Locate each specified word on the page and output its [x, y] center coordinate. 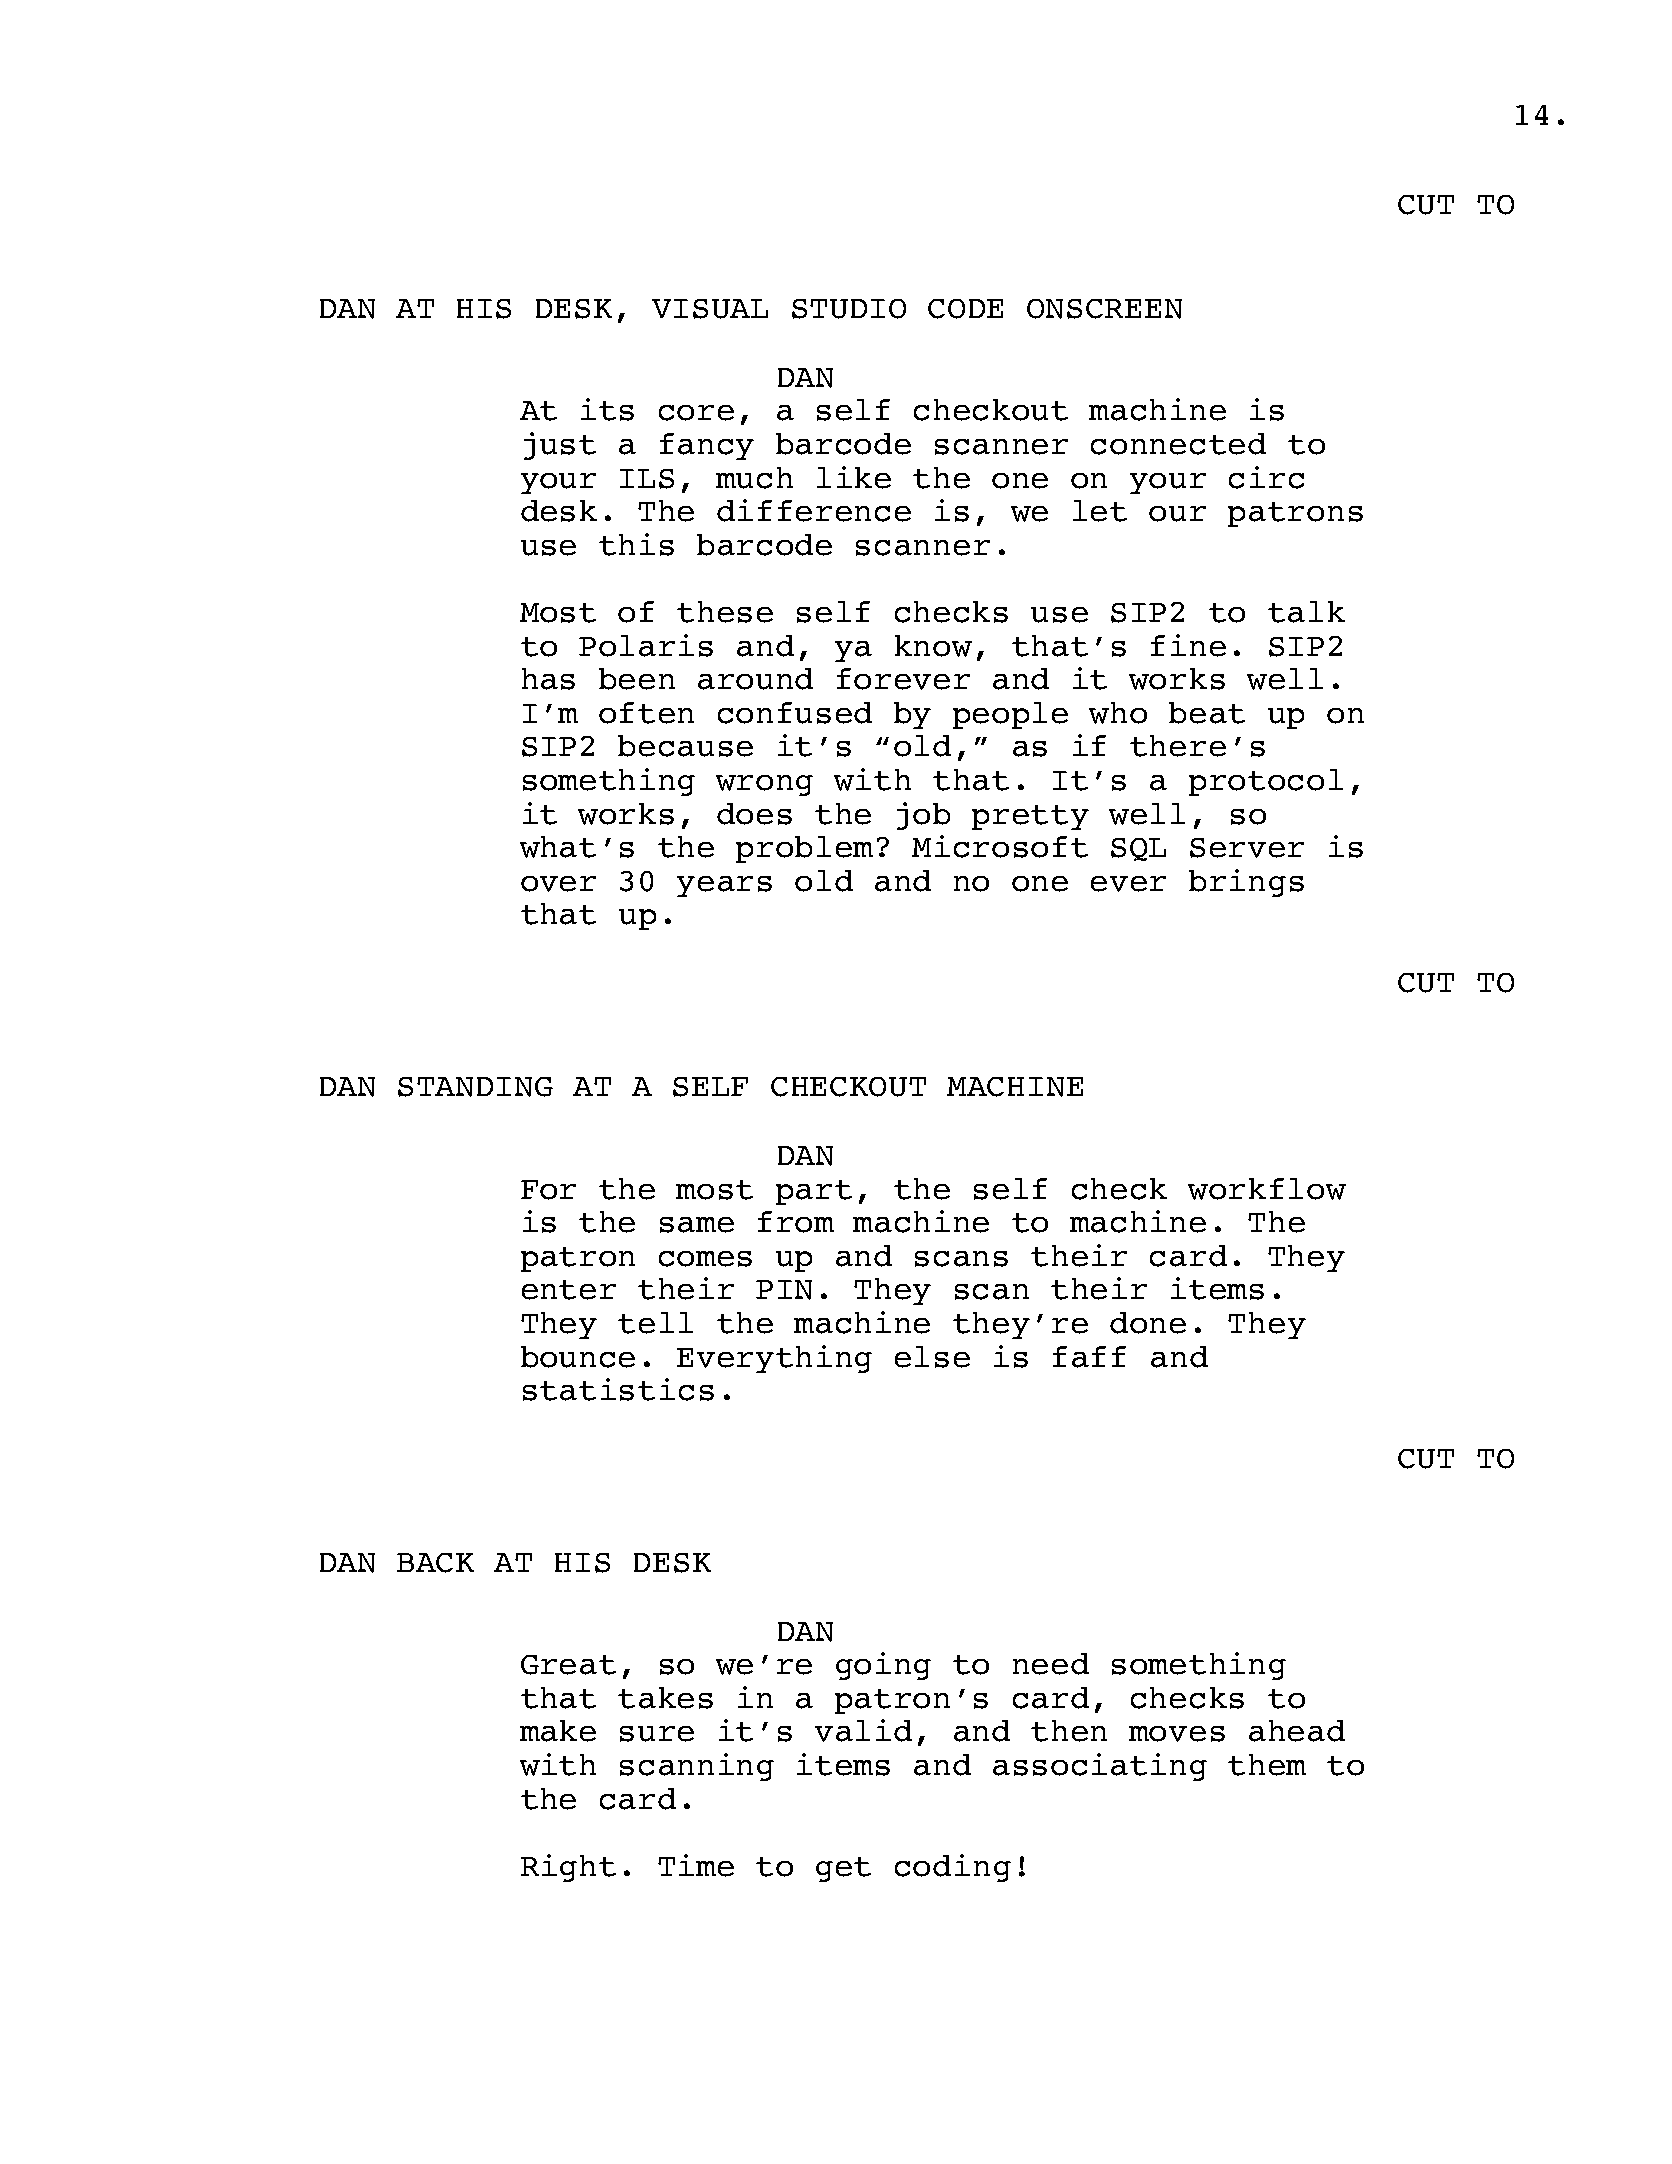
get [843, 1869]
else [932, 1357]
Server [1247, 848]
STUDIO [849, 309]
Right [568, 1868]
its [607, 409]
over [558, 884]
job [923, 816]
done [1148, 1323]
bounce [578, 1357]
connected [1178, 444]
